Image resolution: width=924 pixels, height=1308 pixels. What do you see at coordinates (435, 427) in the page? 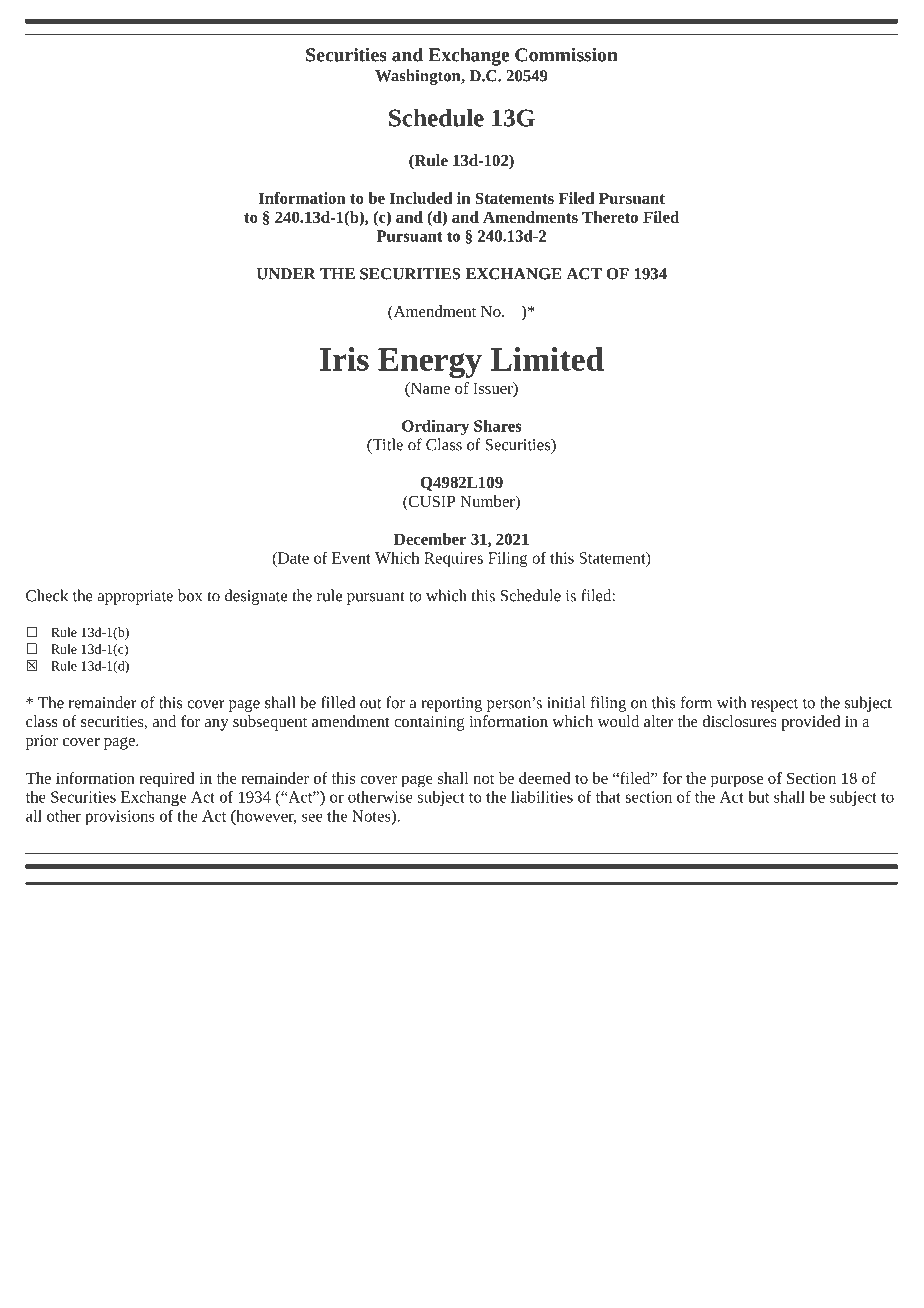
I see `Ordinary` at bounding box center [435, 427].
